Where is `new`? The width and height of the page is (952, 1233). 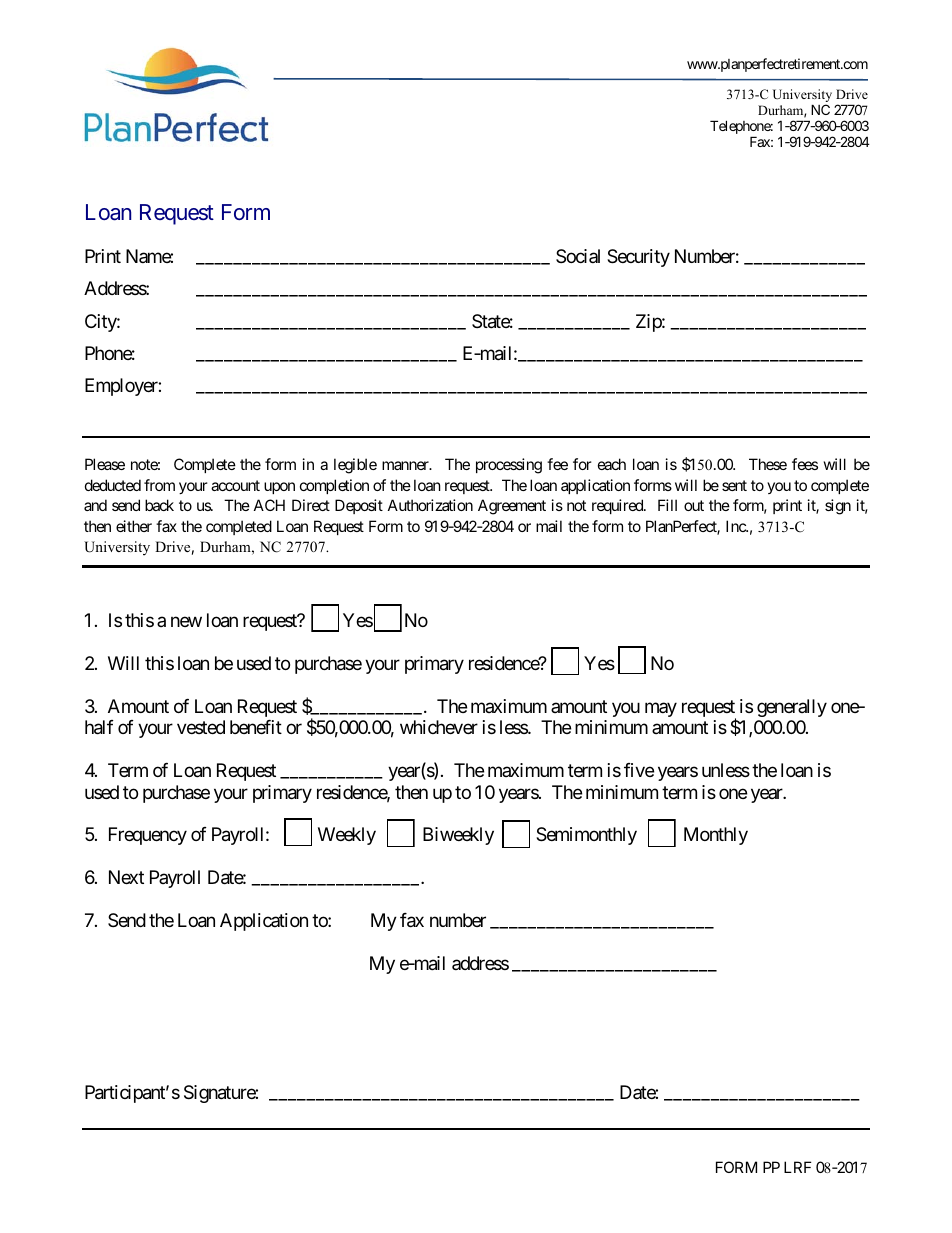
new is located at coordinates (186, 621).
